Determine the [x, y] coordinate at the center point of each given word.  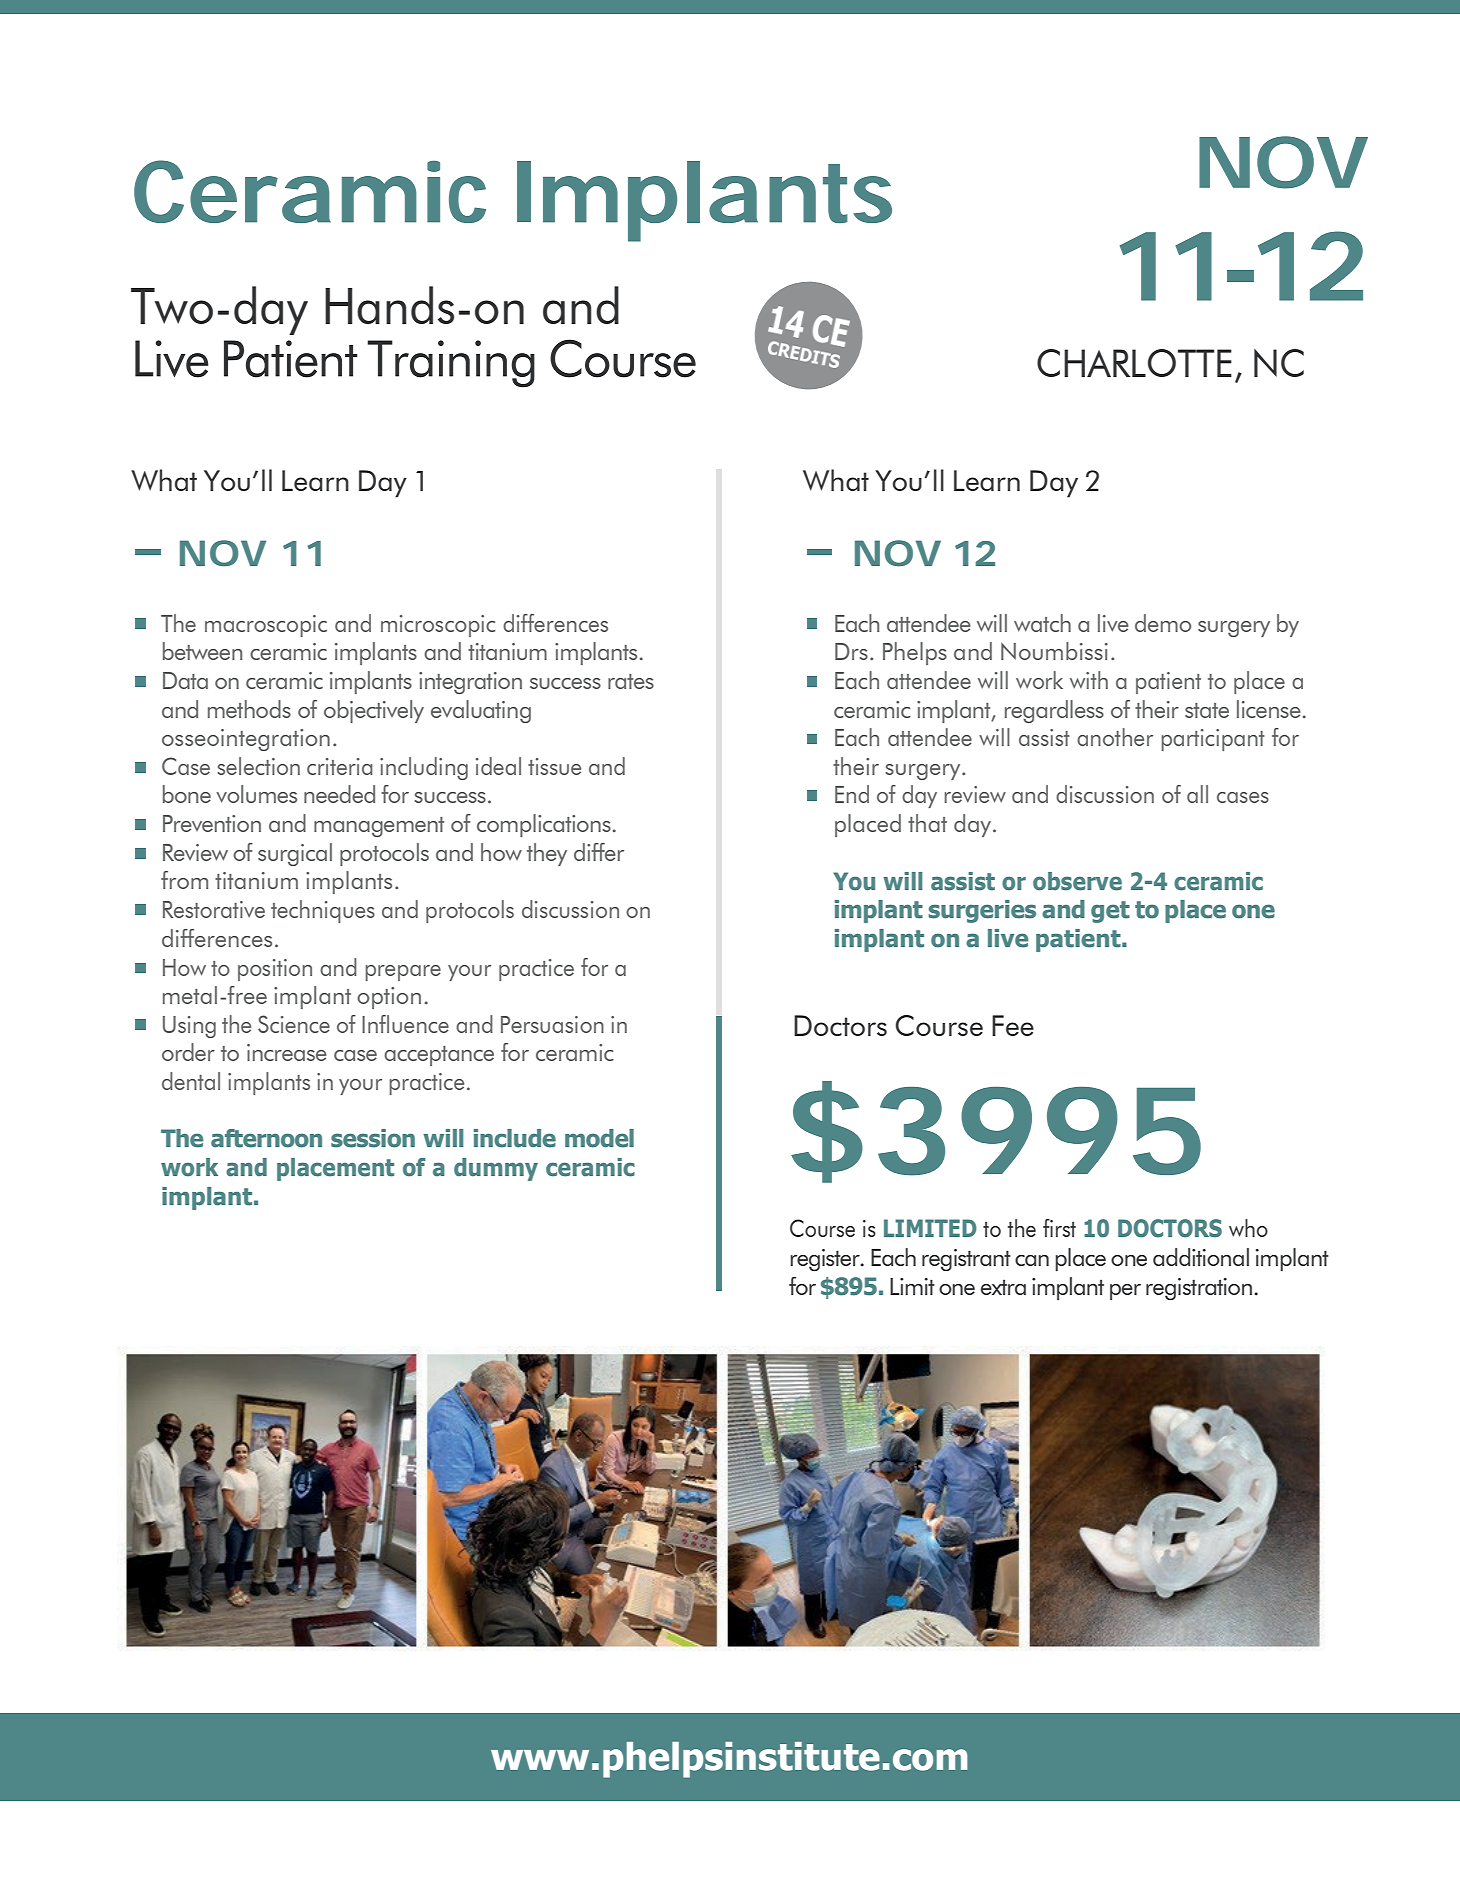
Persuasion [552, 1024]
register [826, 1260]
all [1197, 794]
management [379, 827]
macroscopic [266, 626]
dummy [496, 1169]
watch [1042, 623]
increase [287, 1052]
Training [451, 364]
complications [544, 825]
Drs [851, 651]
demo [1163, 623]
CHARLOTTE [1134, 363]
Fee [1013, 1025]
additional [1201, 1257]
